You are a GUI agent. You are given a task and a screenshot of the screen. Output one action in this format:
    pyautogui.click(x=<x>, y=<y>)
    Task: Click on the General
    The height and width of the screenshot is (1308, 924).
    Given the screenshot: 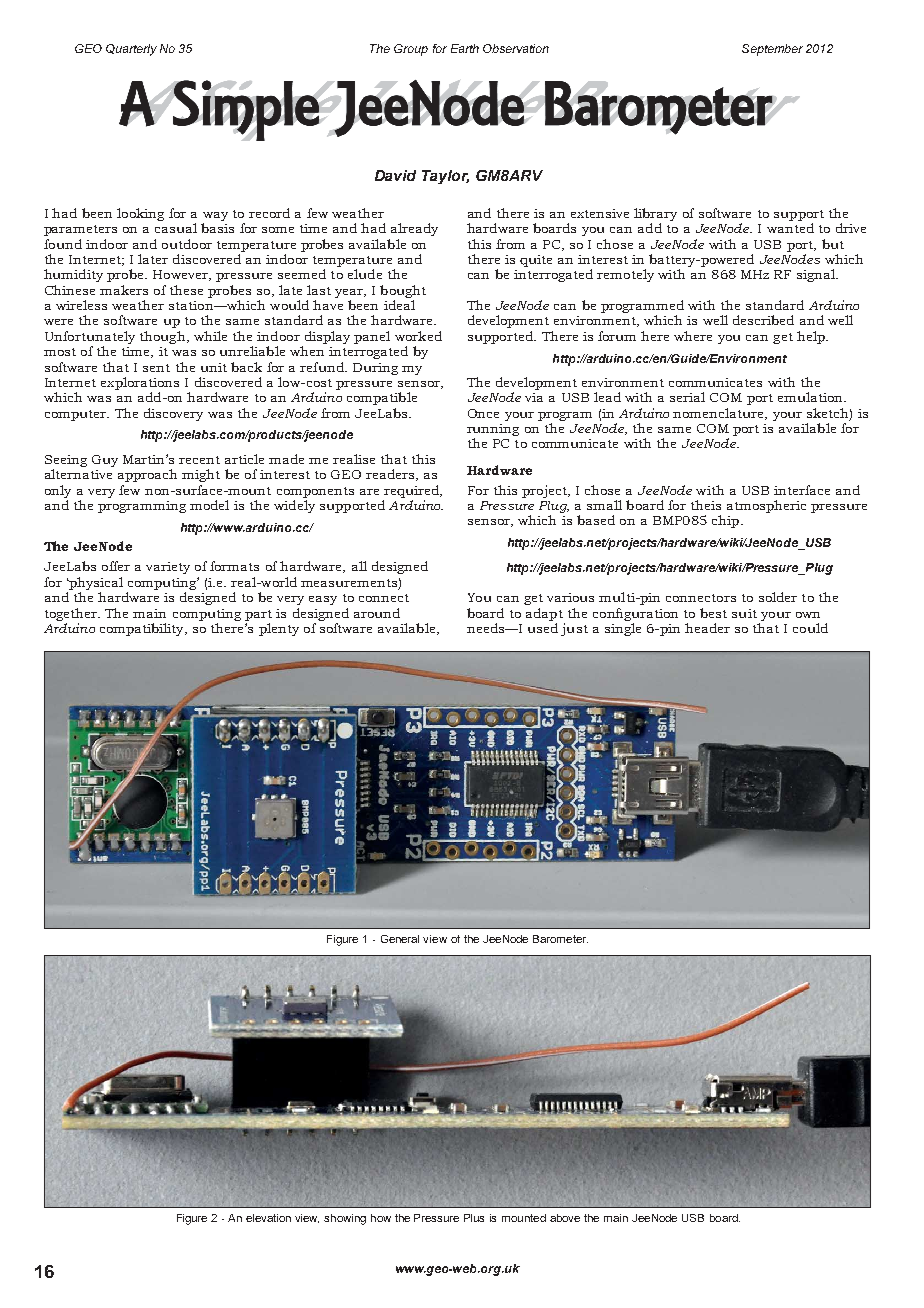 What is the action you would take?
    pyautogui.click(x=400, y=939)
